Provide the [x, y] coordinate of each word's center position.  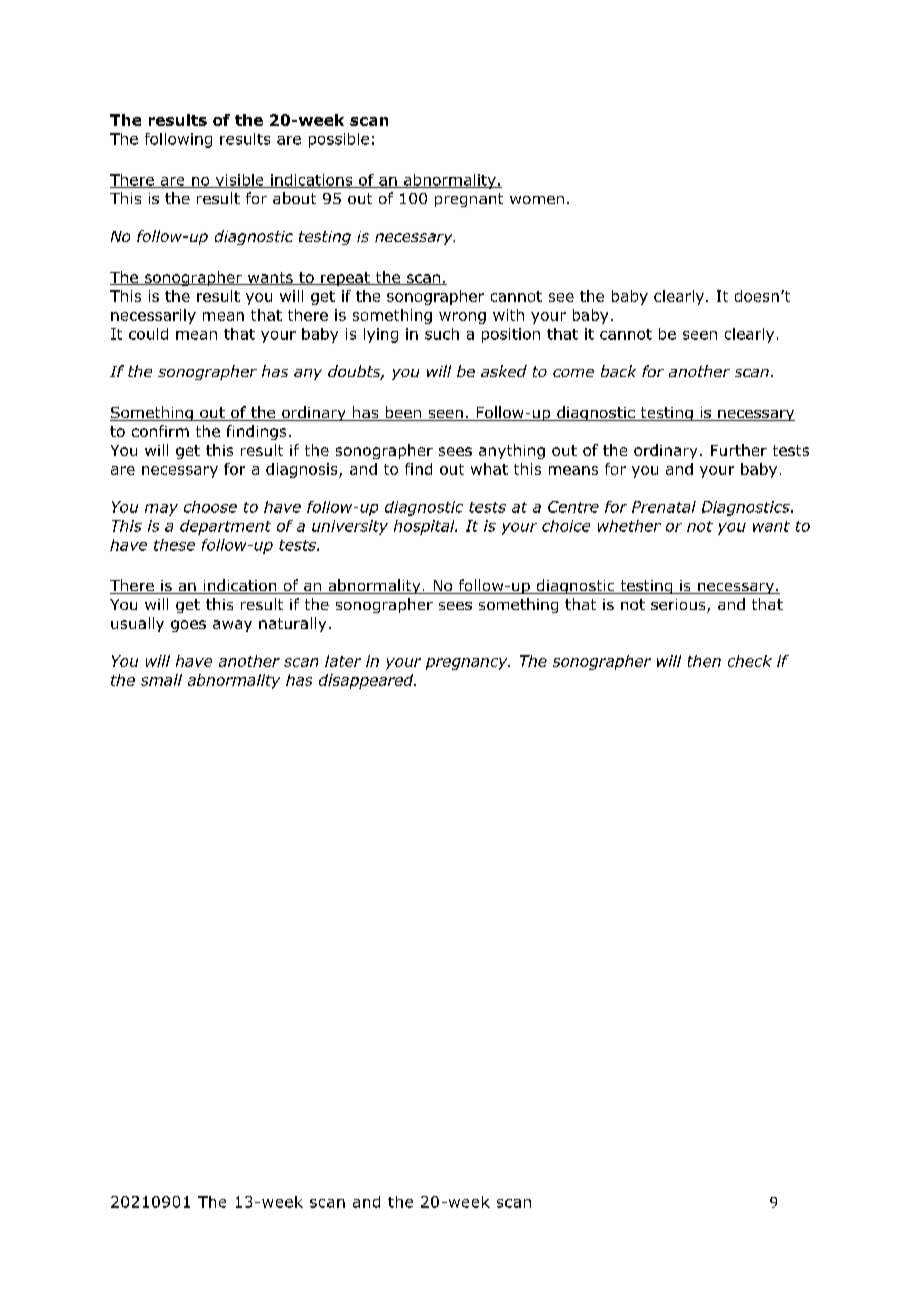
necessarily [153, 316]
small [161, 680]
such [442, 334]
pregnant [469, 200]
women [537, 200]
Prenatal [664, 507]
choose [210, 507]
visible [239, 181]
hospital [425, 527]
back [618, 371]
